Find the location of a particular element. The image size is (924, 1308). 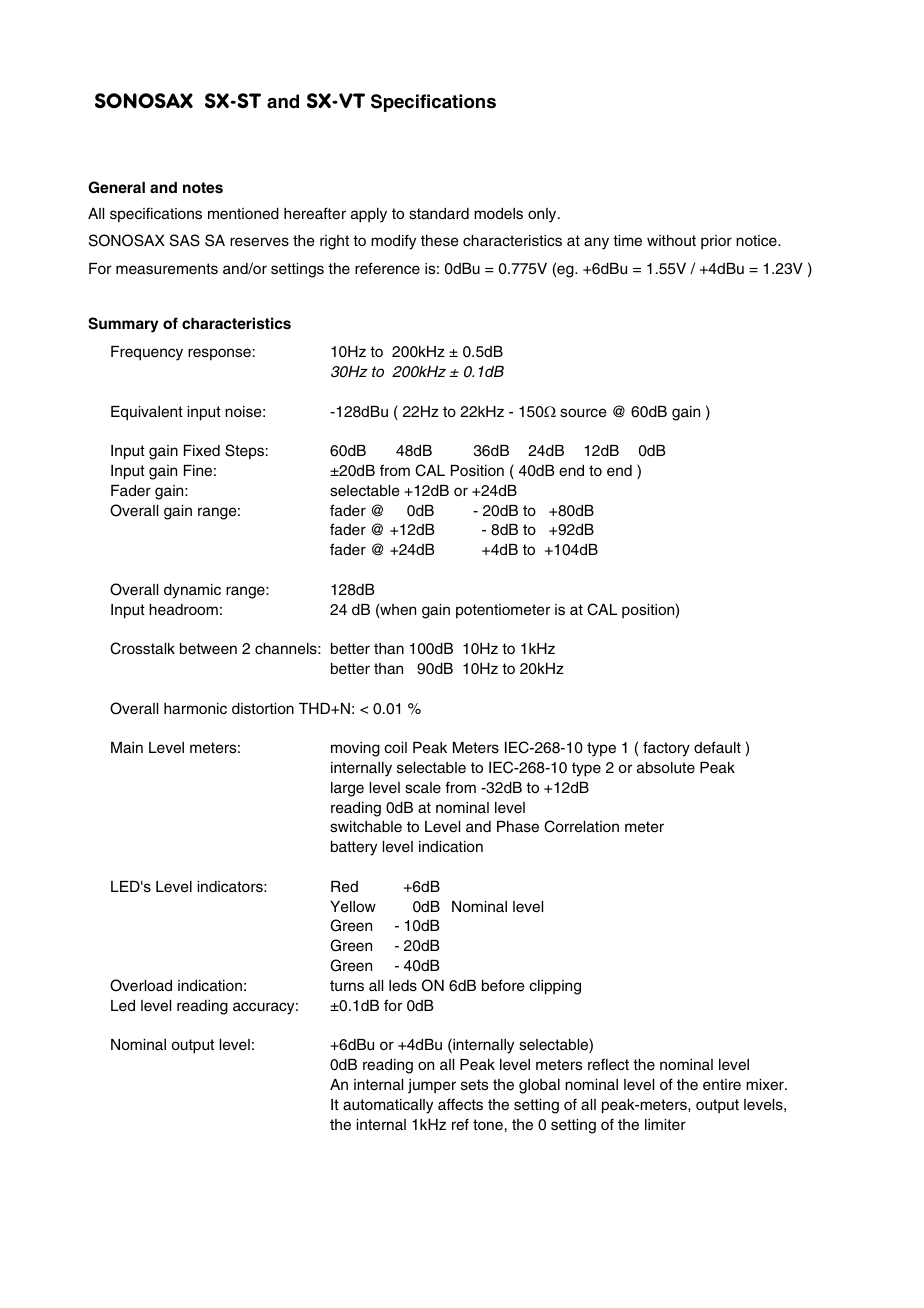

SAS is located at coordinates (185, 240).
